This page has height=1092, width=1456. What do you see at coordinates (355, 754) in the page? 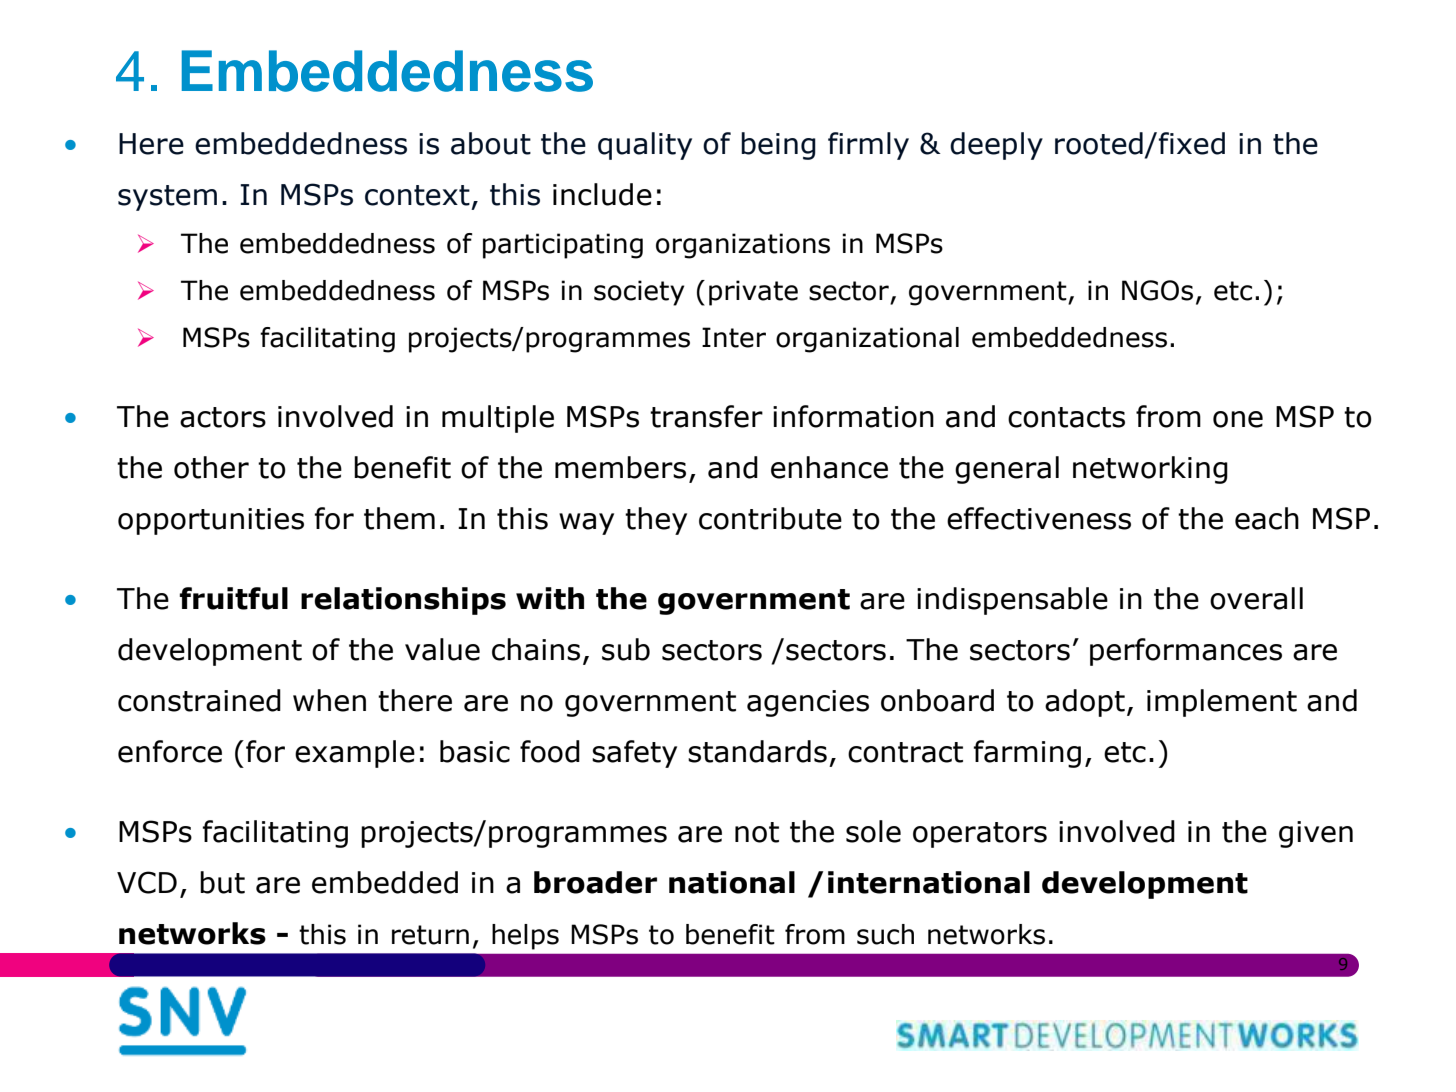
I see `example` at bounding box center [355, 754].
